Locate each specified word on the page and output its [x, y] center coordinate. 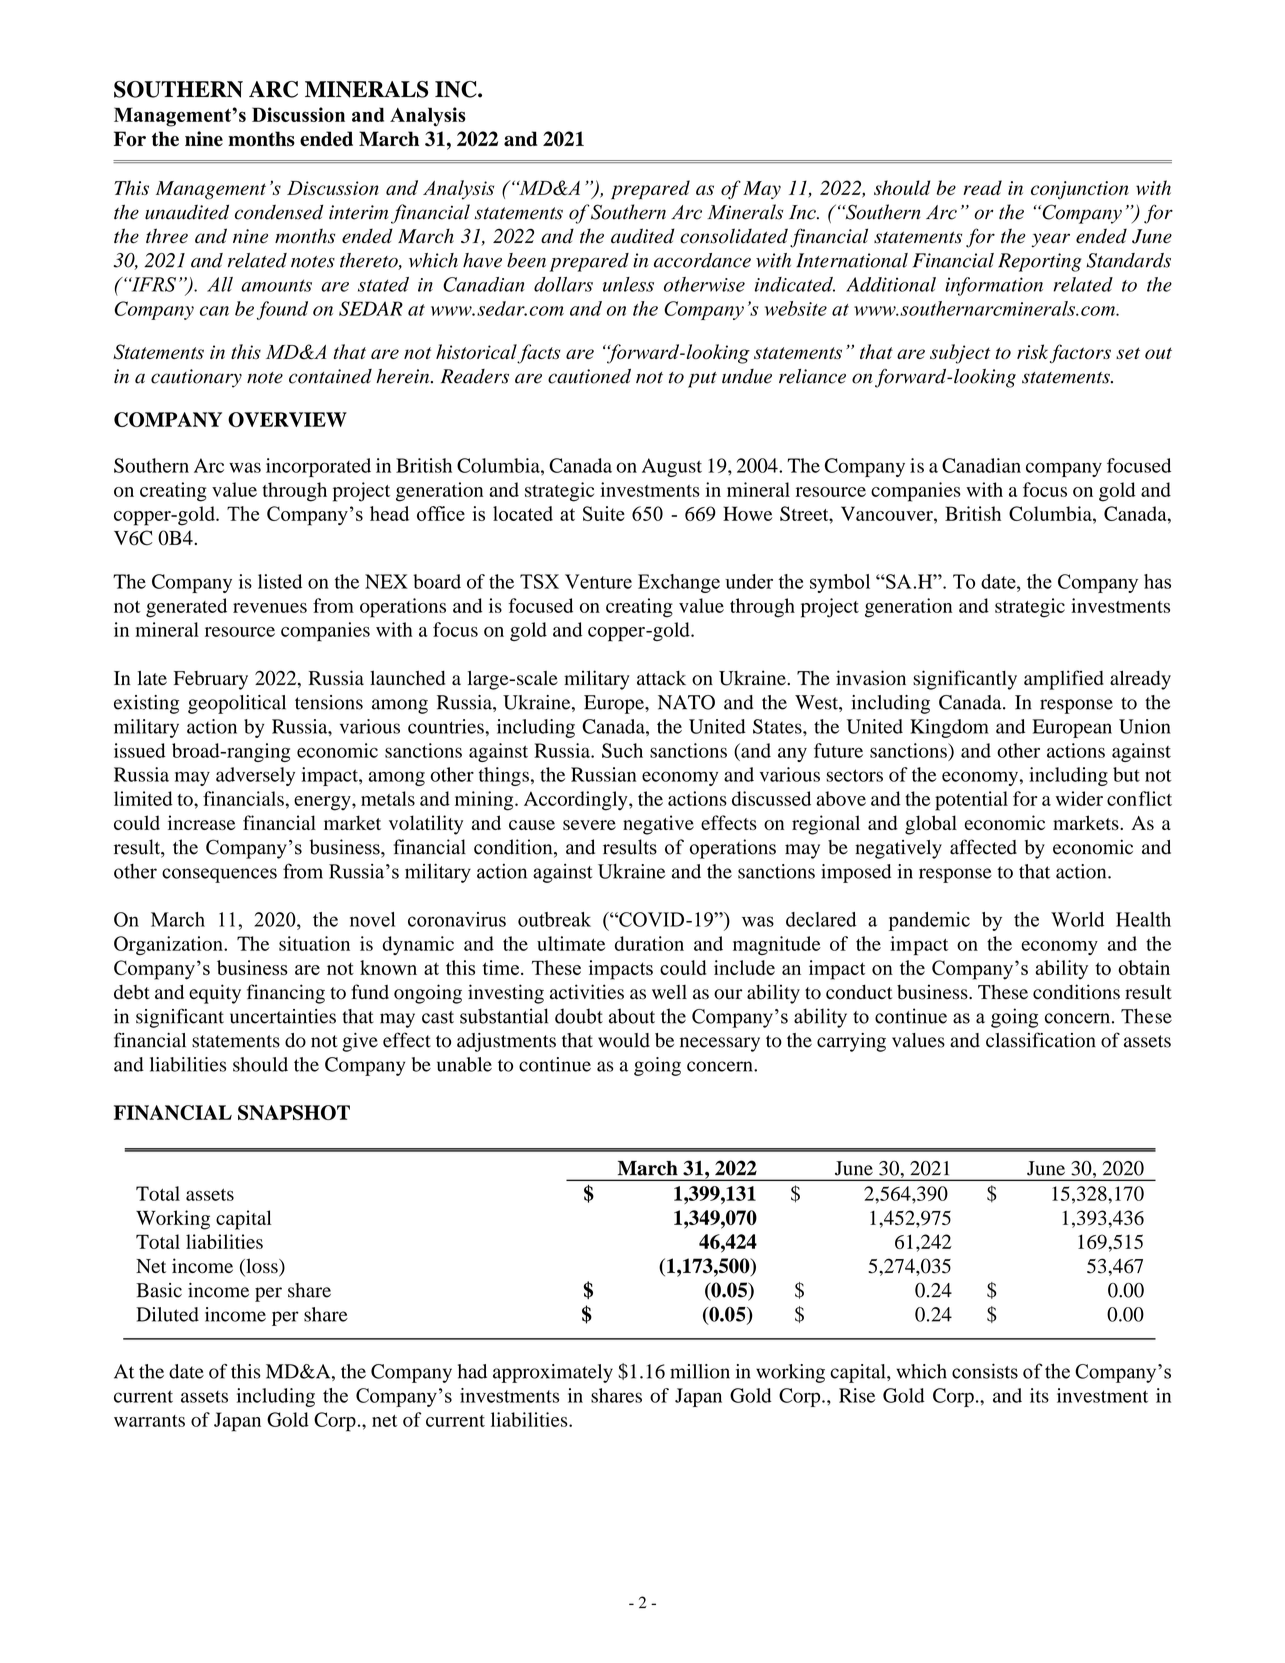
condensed [279, 212]
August [672, 467]
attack [661, 678]
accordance [702, 260]
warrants [149, 1421]
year [1050, 240]
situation [314, 943]
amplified [1064, 680]
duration [649, 943]
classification [1041, 1040]
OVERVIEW [287, 419]
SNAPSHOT [294, 1112]
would [624, 1040]
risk [1032, 351]
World [1077, 919]
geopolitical [237, 704]
